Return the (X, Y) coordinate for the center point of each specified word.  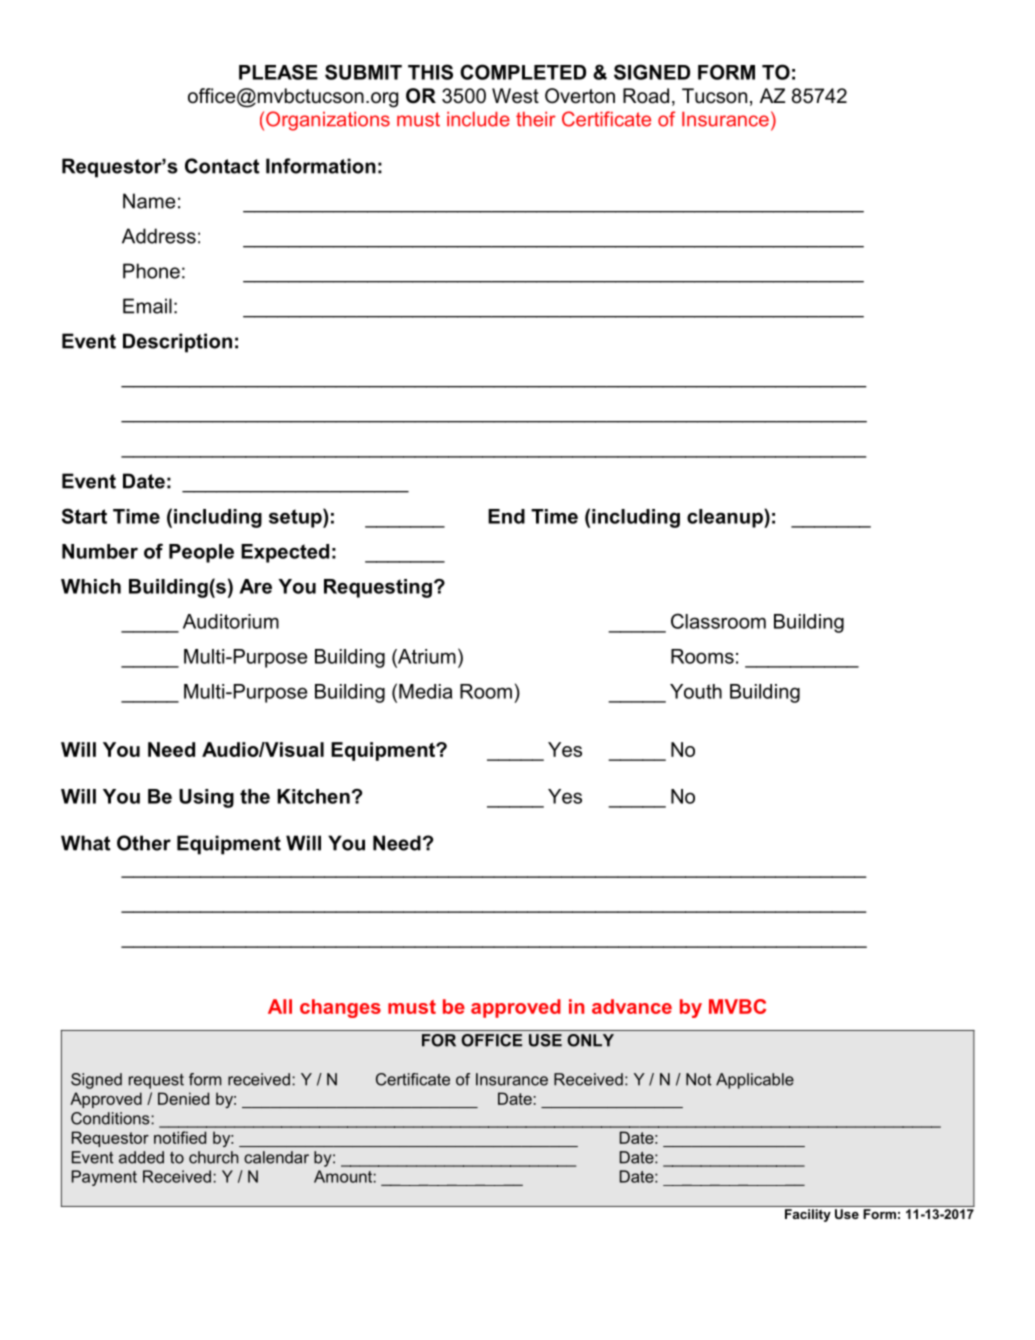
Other (144, 843)
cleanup (726, 518)
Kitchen (313, 796)
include (478, 119)
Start (84, 516)
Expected (285, 553)
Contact (222, 166)
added (141, 1157)
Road (646, 96)
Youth (696, 691)
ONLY (590, 1040)
